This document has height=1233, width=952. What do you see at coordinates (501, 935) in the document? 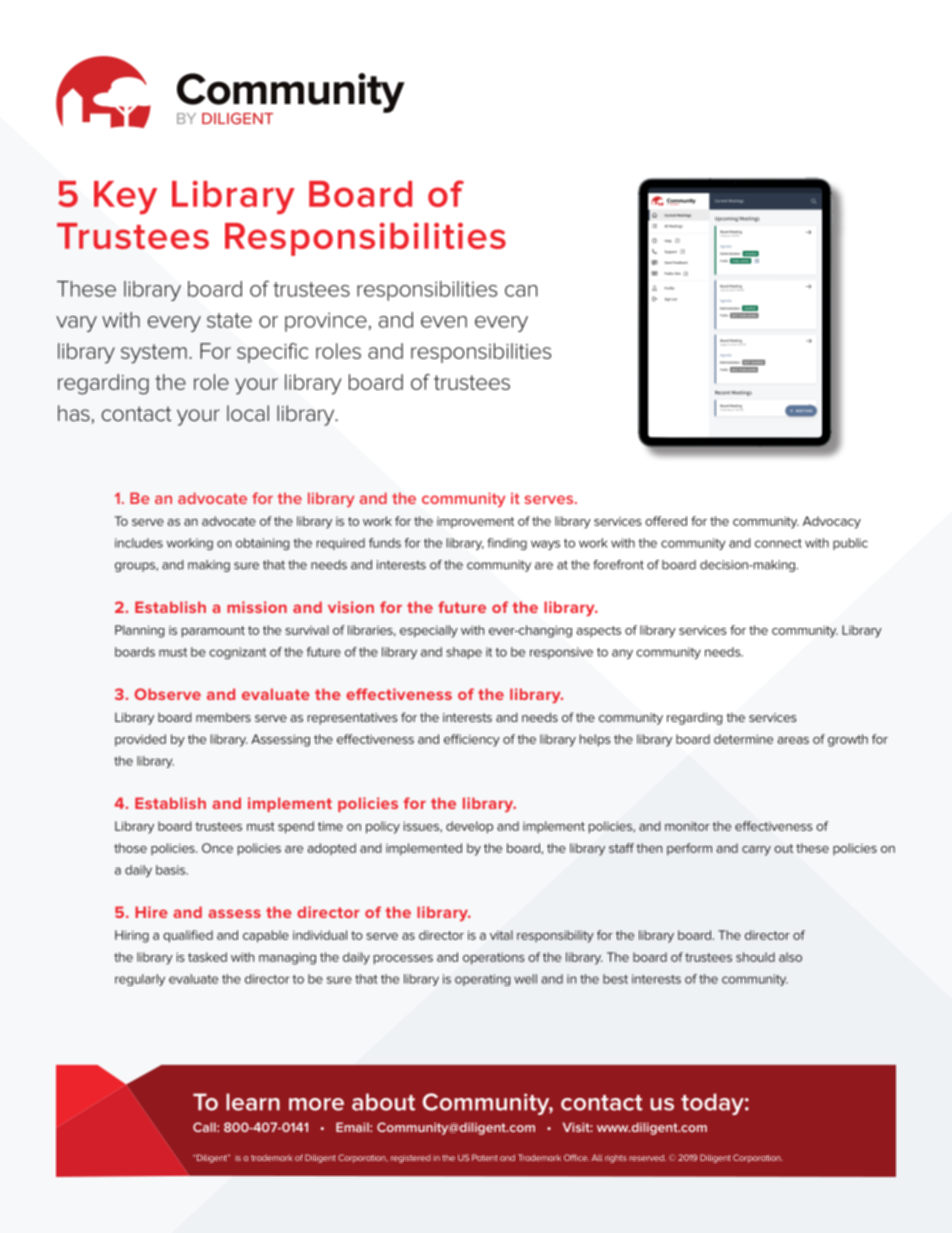
I see `vital` at bounding box center [501, 935].
